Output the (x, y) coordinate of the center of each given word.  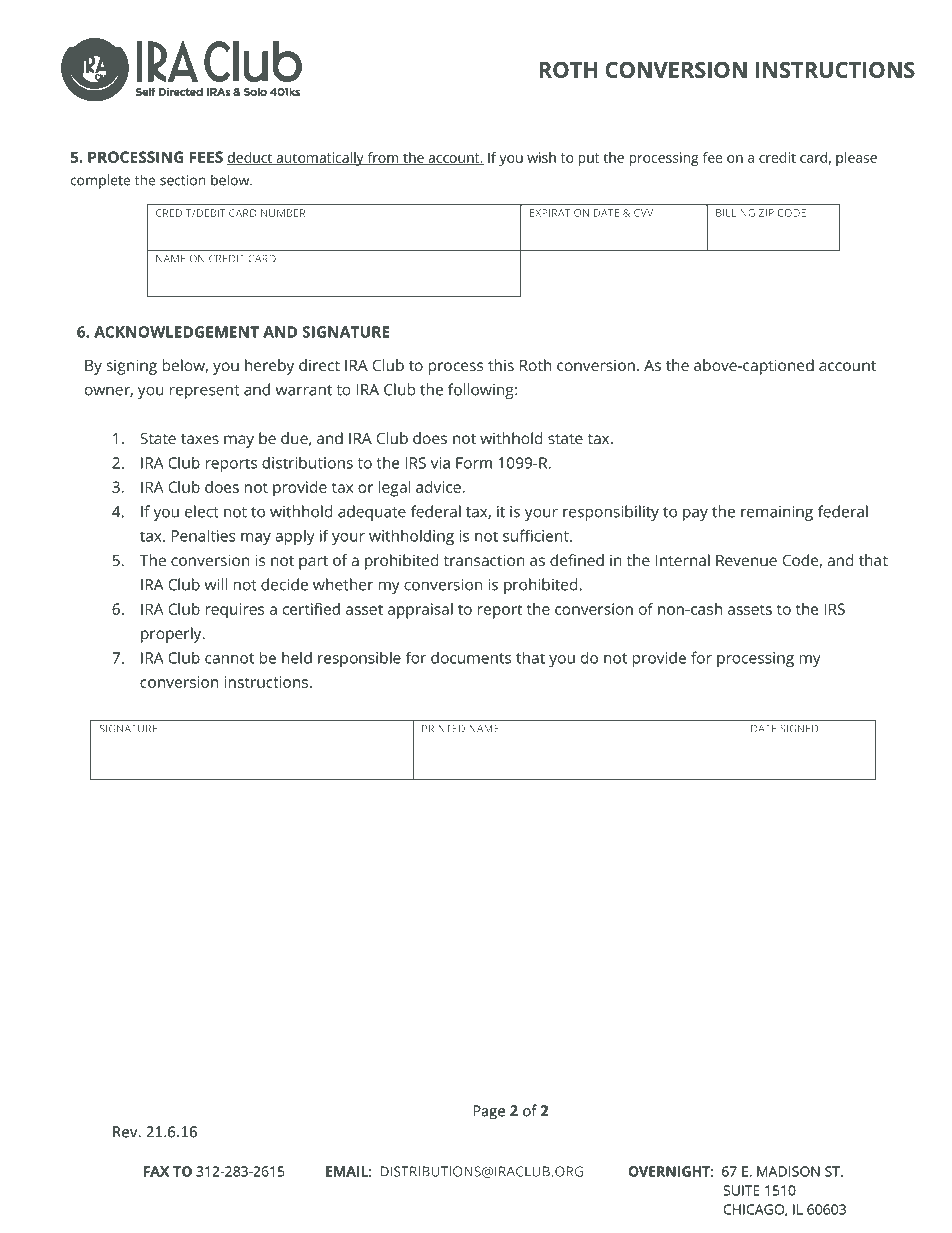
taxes (200, 439)
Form (474, 463)
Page (489, 1112)
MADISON (788, 1171)
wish (541, 157)
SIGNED (799, 729)
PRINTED (443, 729)
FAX (156, 1171)
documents (471, 658)
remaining (777, 513)
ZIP (766, 213)
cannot (229, 658)
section (183, 180)
